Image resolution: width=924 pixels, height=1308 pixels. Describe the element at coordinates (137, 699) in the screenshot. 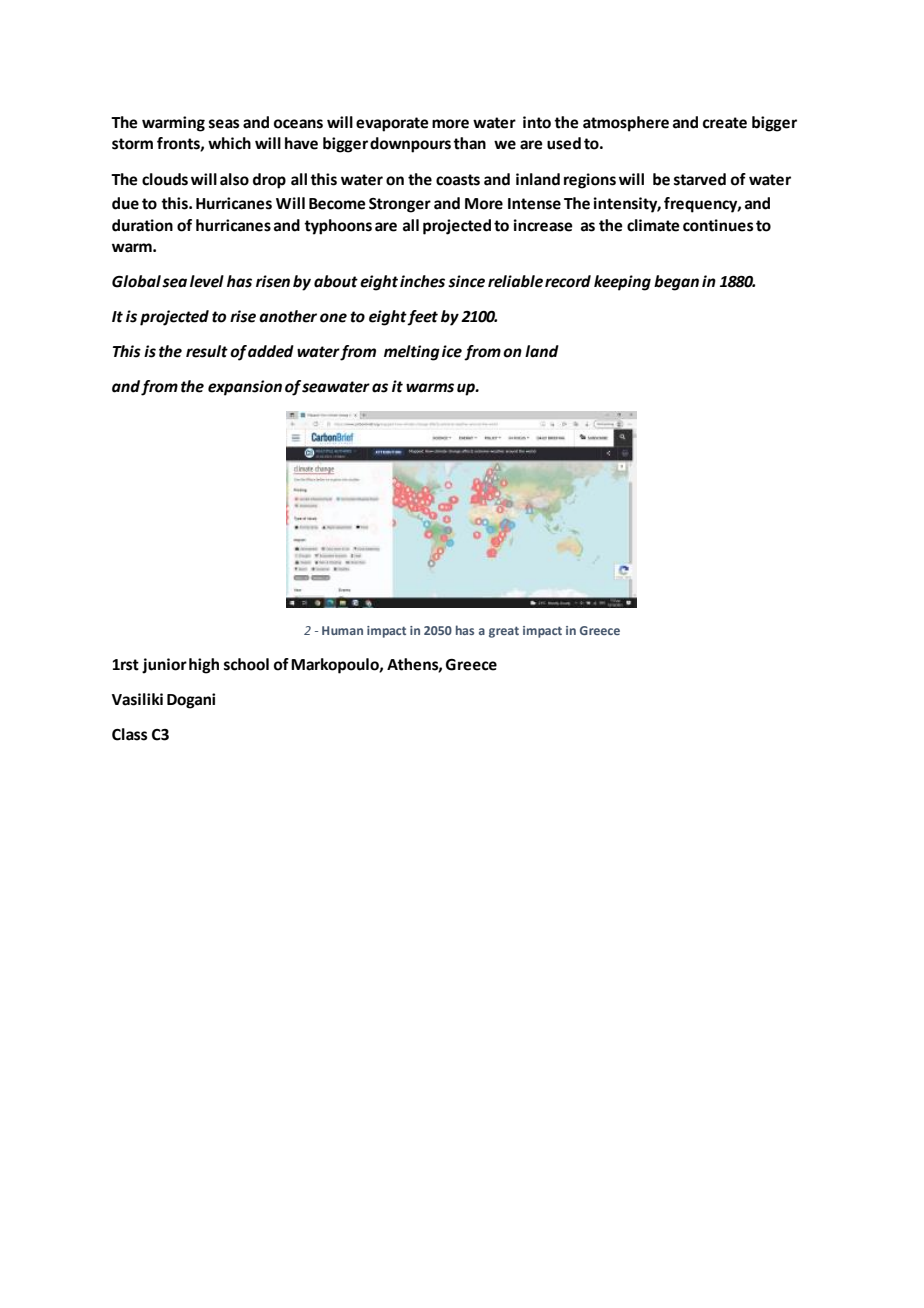

I see `Vasiliki` at that location.
